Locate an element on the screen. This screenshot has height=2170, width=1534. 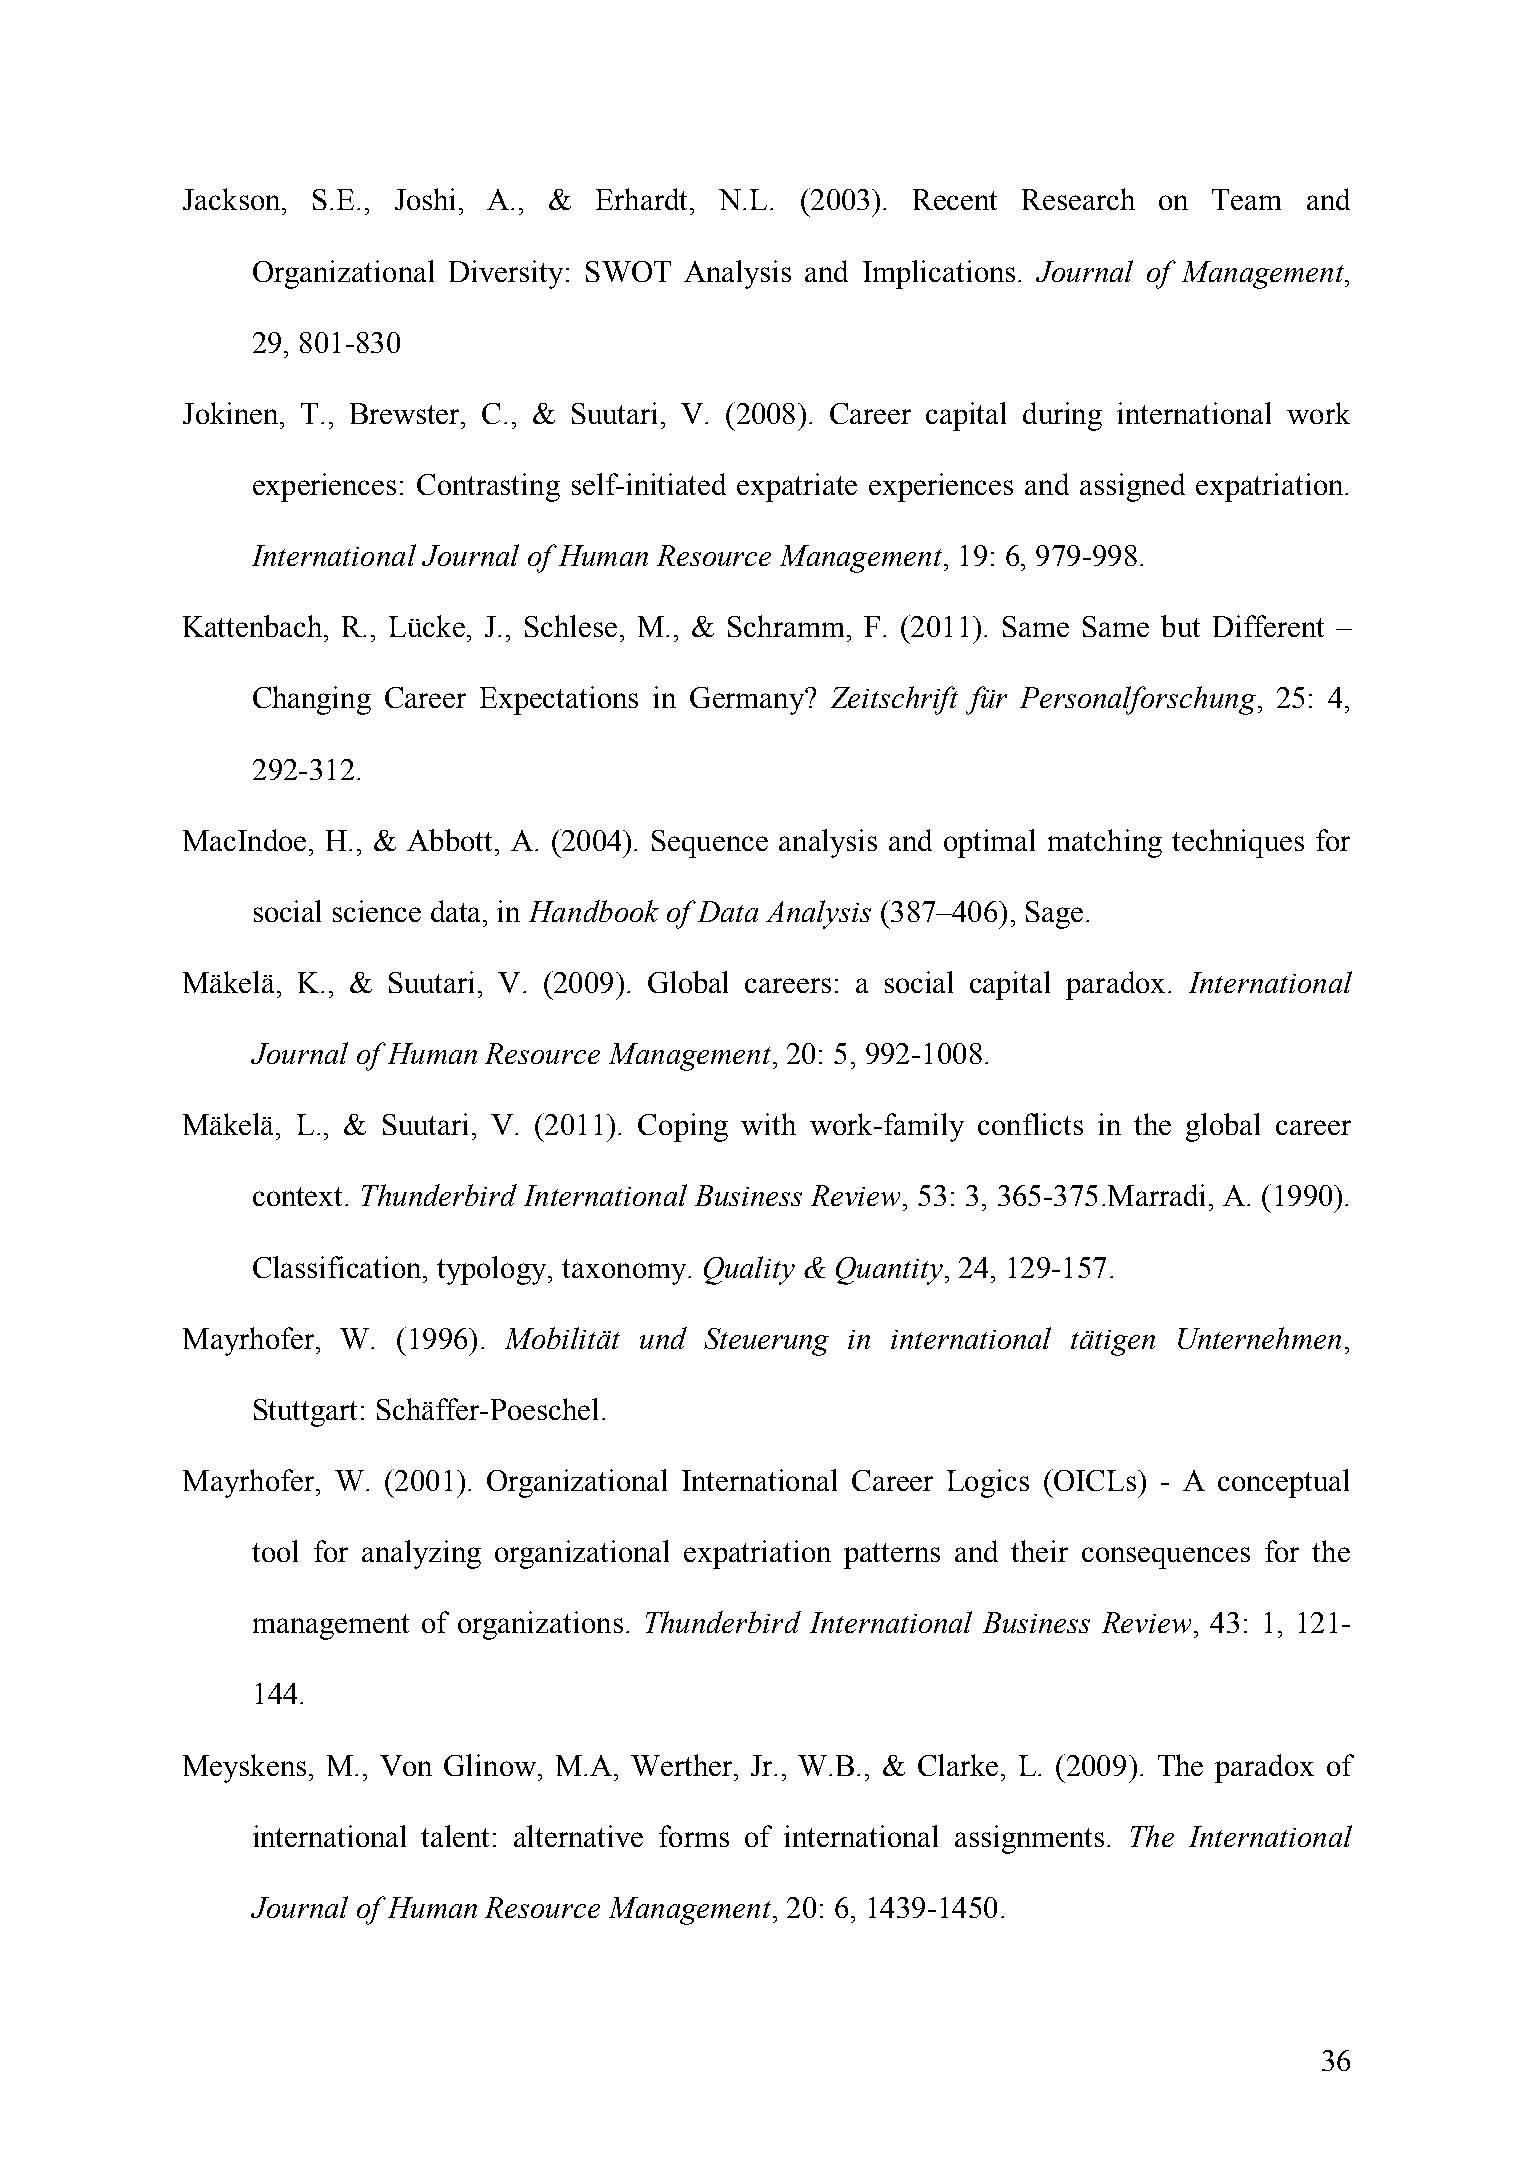
Research is located at coordinates (1078, 199).
